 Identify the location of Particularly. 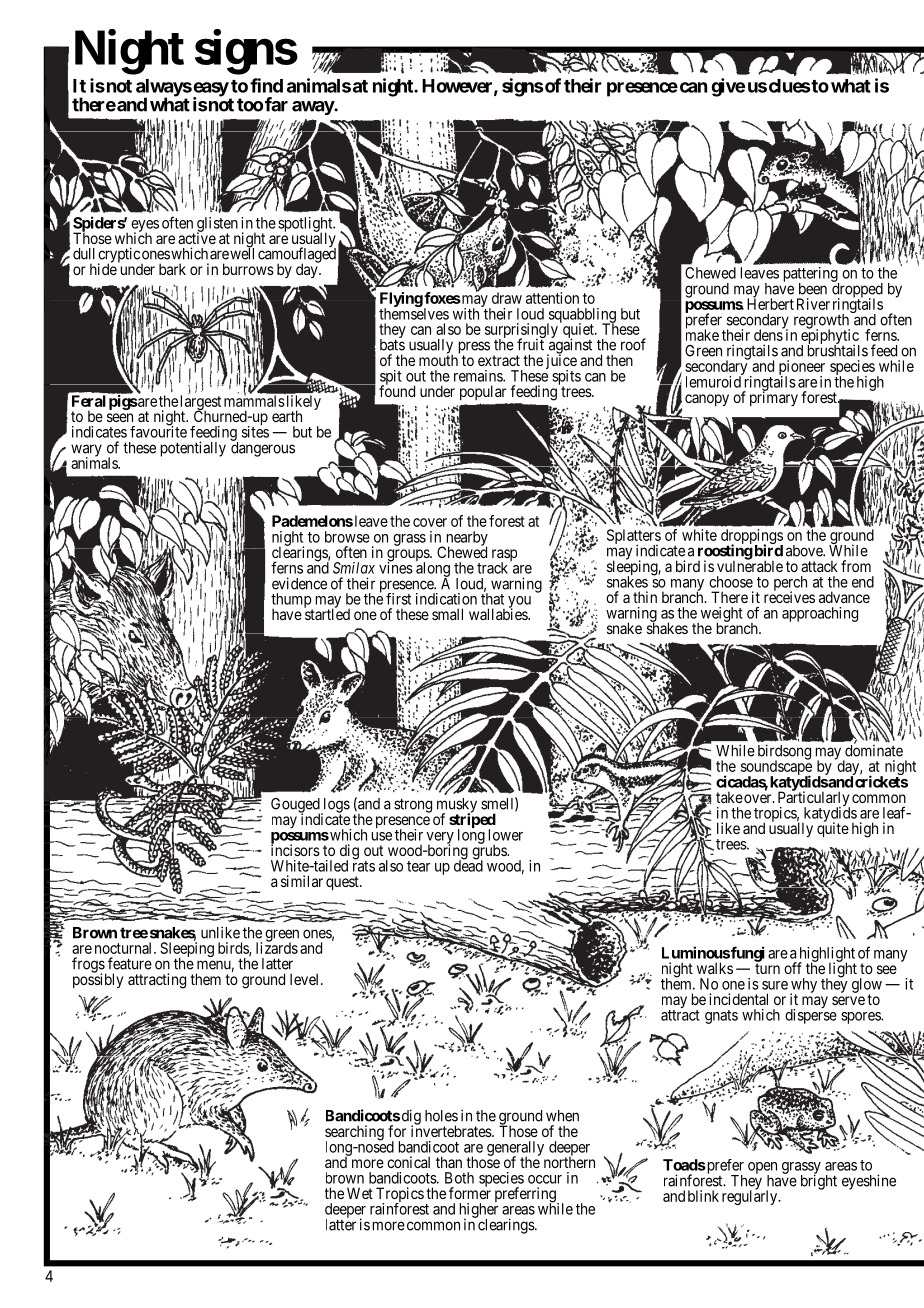
(814, 799).
